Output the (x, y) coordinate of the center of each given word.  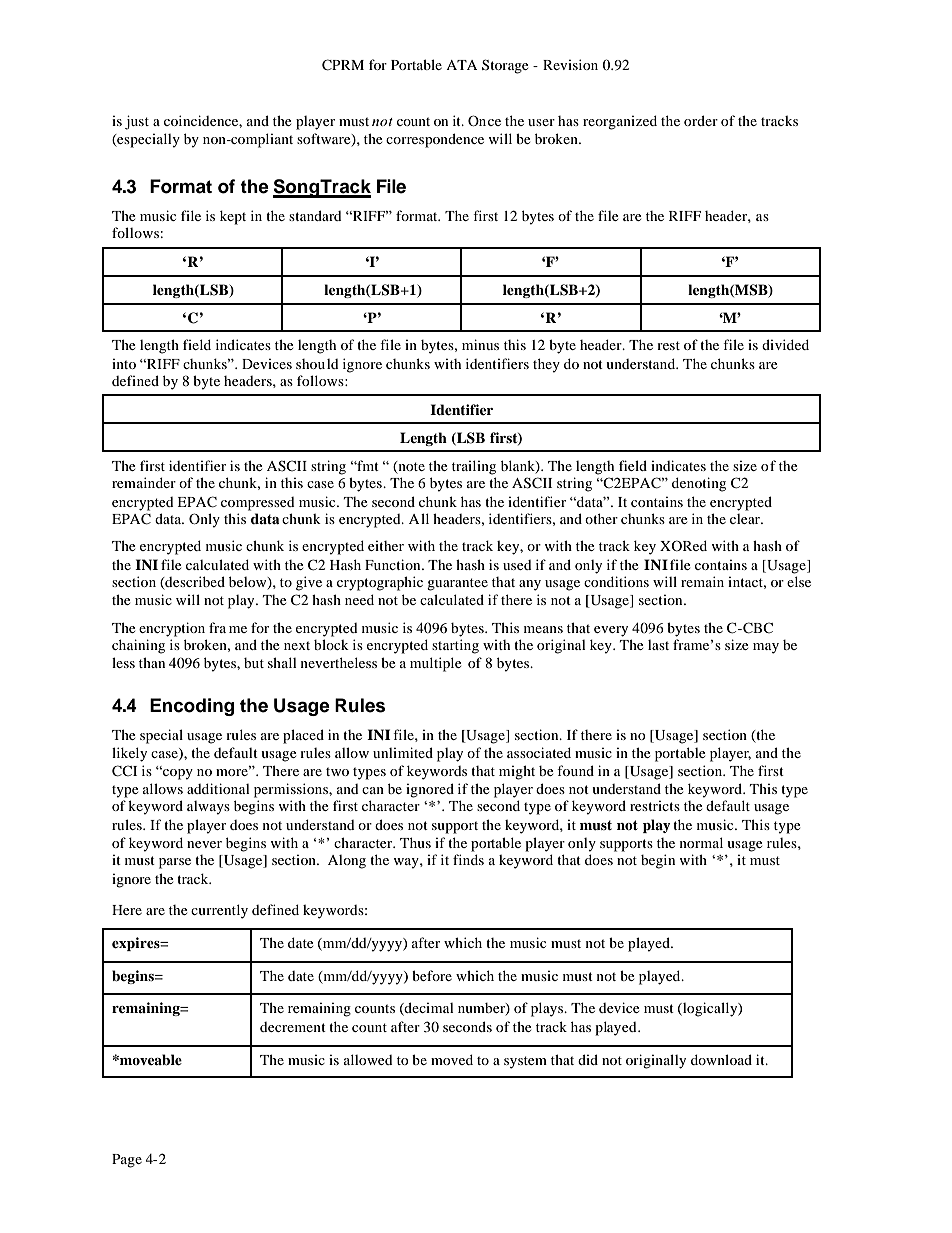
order (701, 120)
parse (175, 863)
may (766, 648)
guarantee (457, 584)
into (124, 364)
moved (452, 1059)
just (137, 122)
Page (127, 1161)
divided (785, 344)
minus (480, 344)
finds (468, 859)
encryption (172, 629)
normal (701, 842)
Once (484, 120)
